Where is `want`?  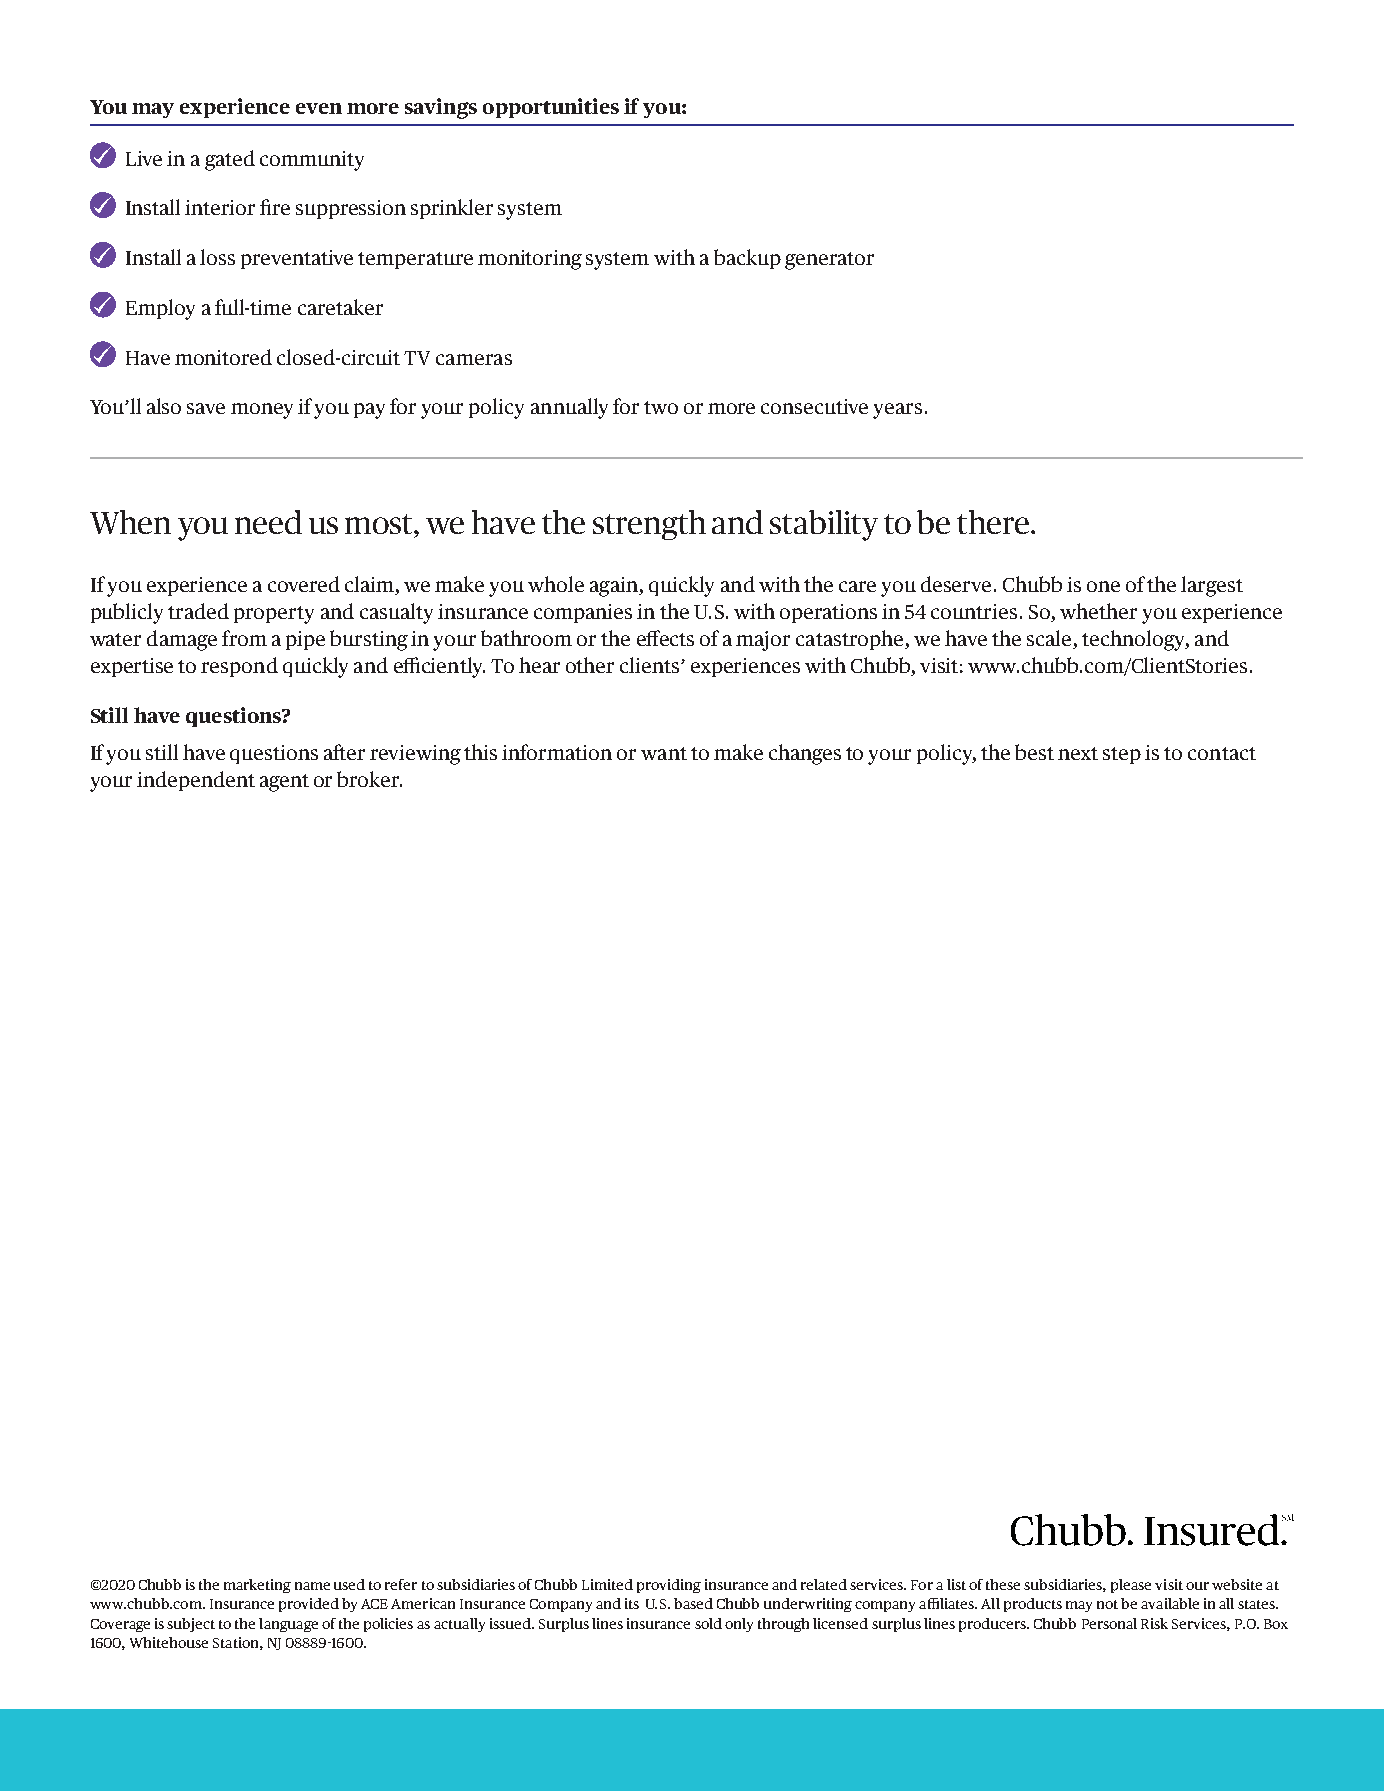 want is located at coordinates (664, 753).
